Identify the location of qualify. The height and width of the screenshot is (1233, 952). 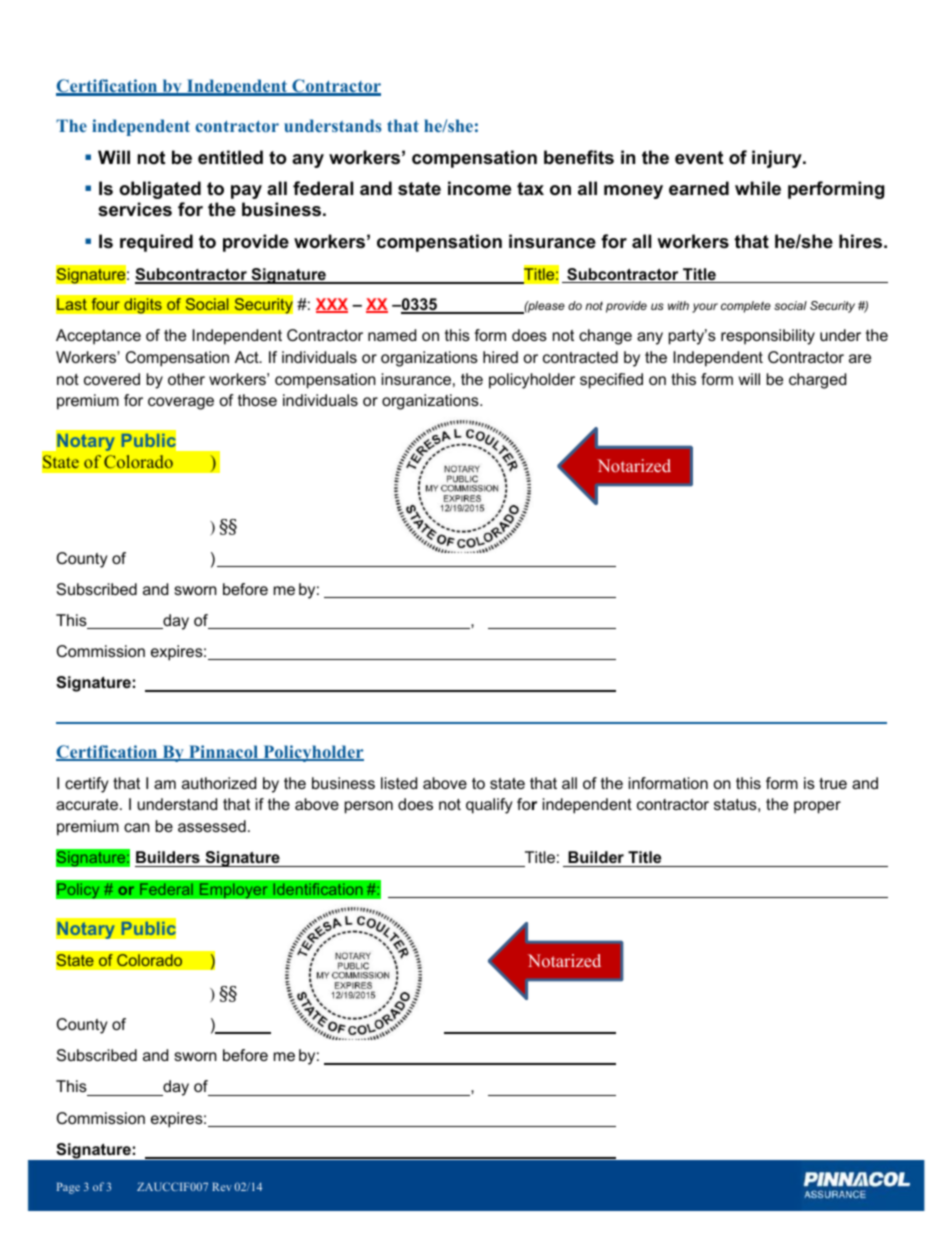
(489, 806).
